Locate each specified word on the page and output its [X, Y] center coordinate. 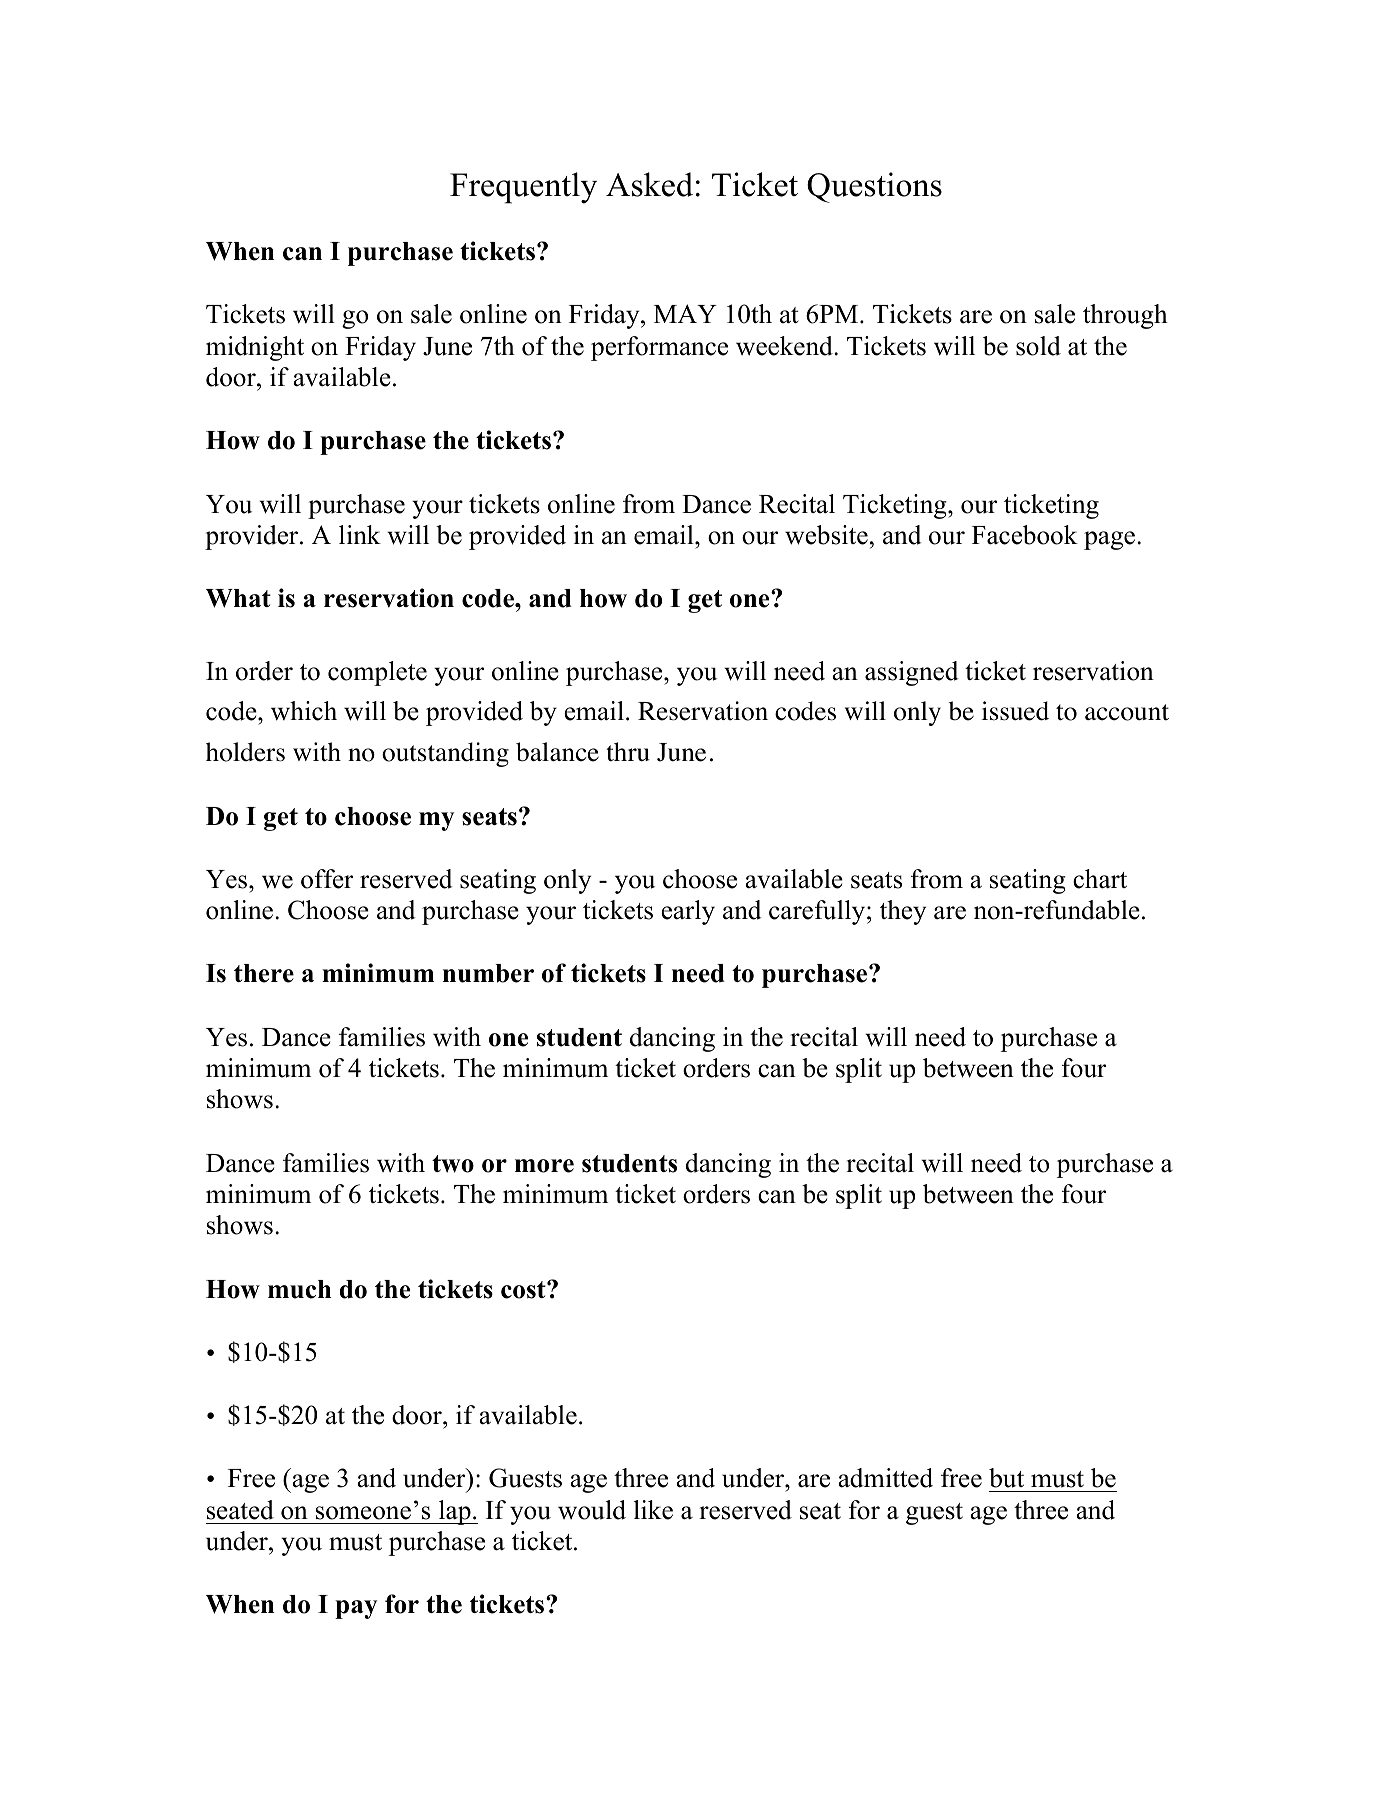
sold [1038, 346]
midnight [255, 348]
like [653, 1510]
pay [356, 1609]
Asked [649, 184]
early [688, 912]
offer [327, 879]
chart [1100, 879]
